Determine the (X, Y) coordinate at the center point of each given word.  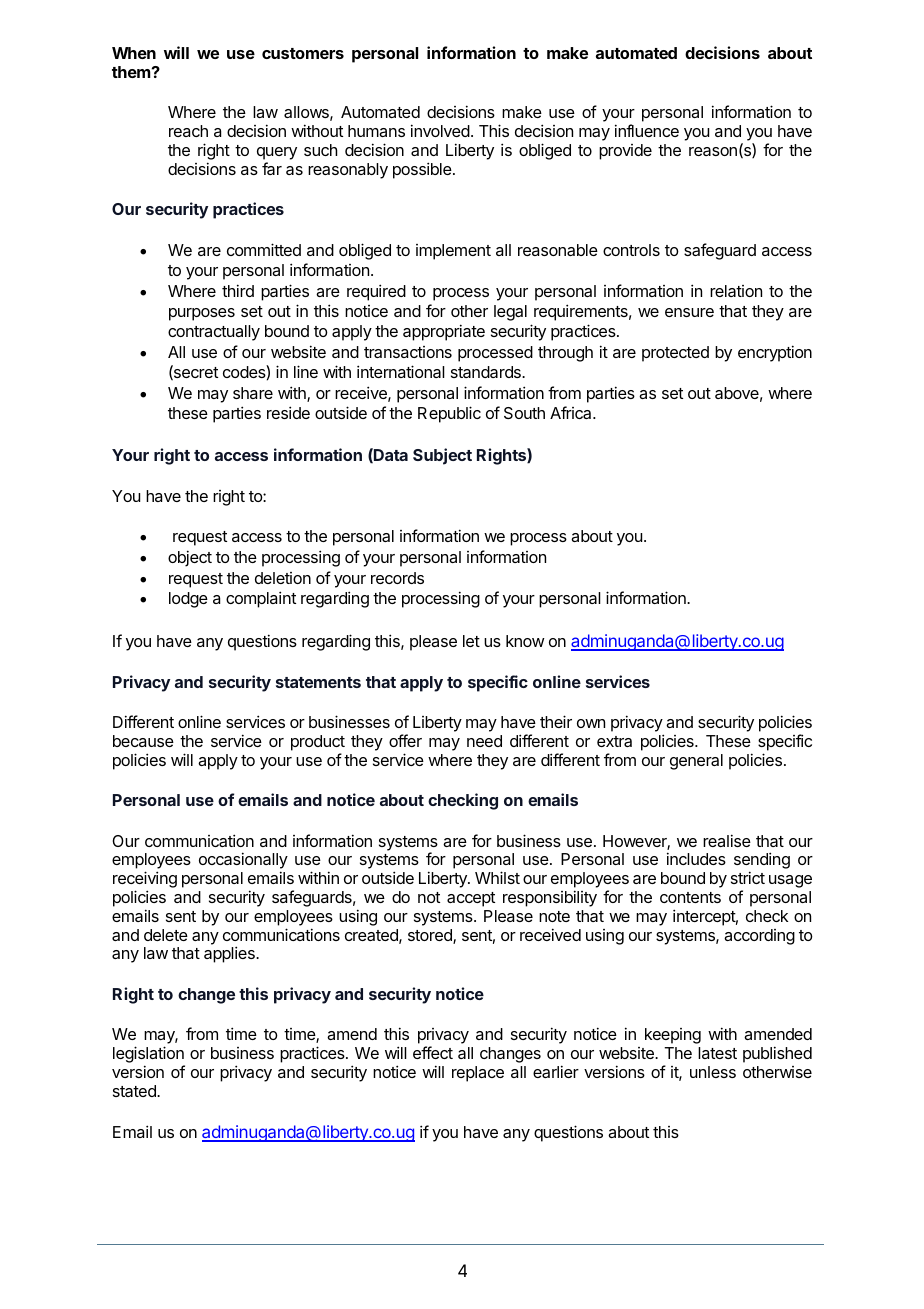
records (397, 578)
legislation (149, 1056)
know (525, 641)
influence (647, 130)
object (190, 558)
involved (440, 130)
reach (188, 131)
